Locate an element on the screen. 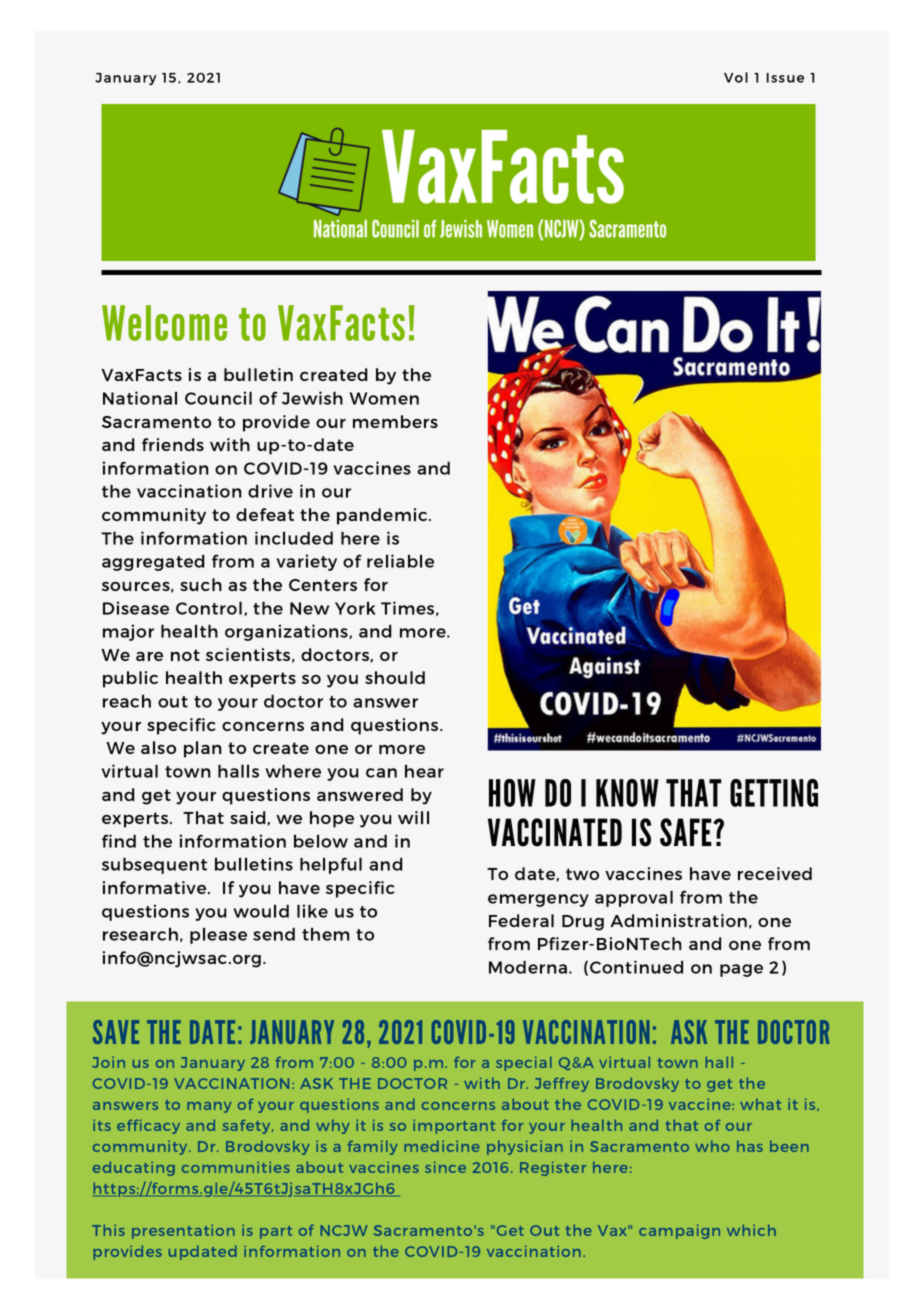  friends is located at coordinates (173, 444).
